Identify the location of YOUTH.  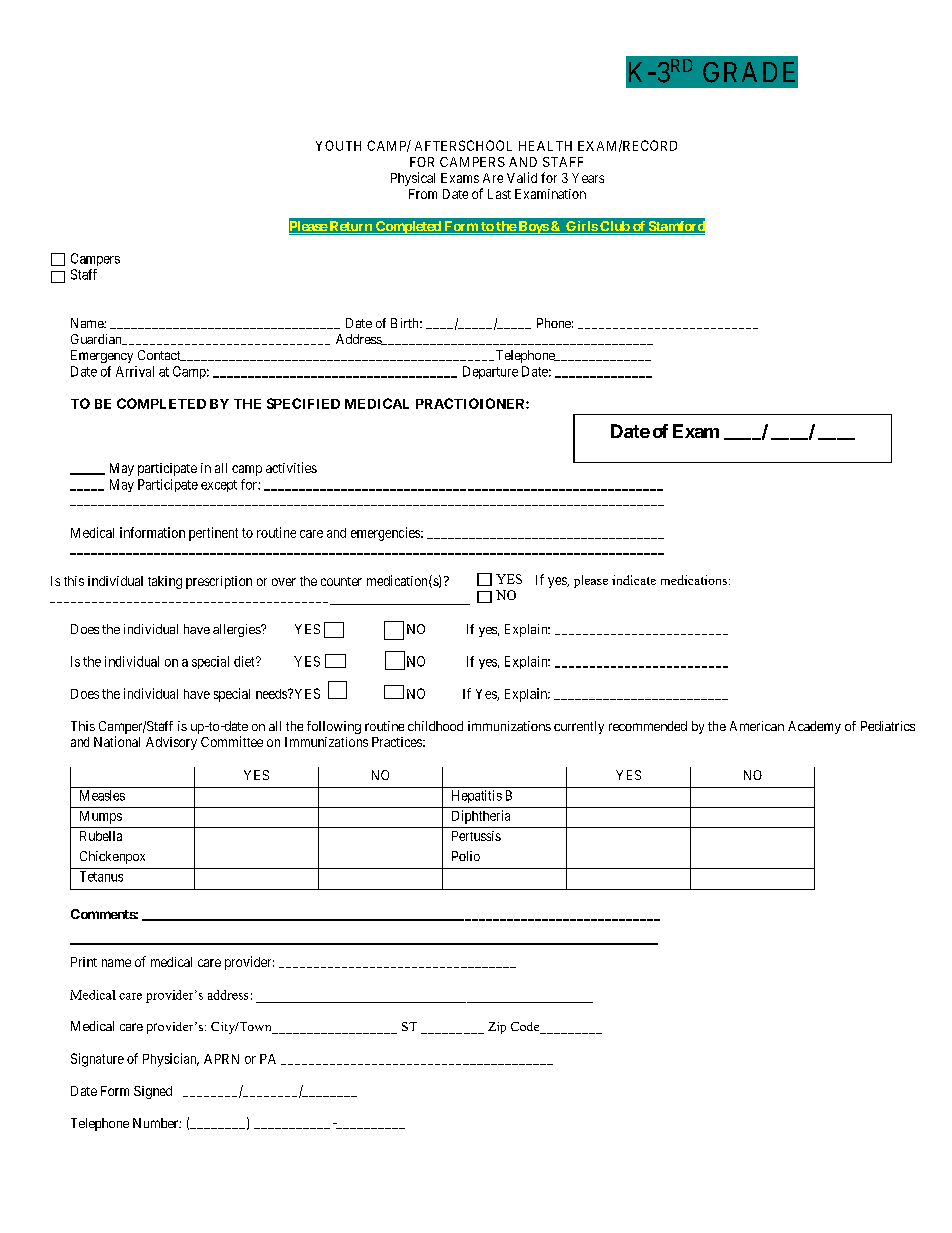
(338, 145).
